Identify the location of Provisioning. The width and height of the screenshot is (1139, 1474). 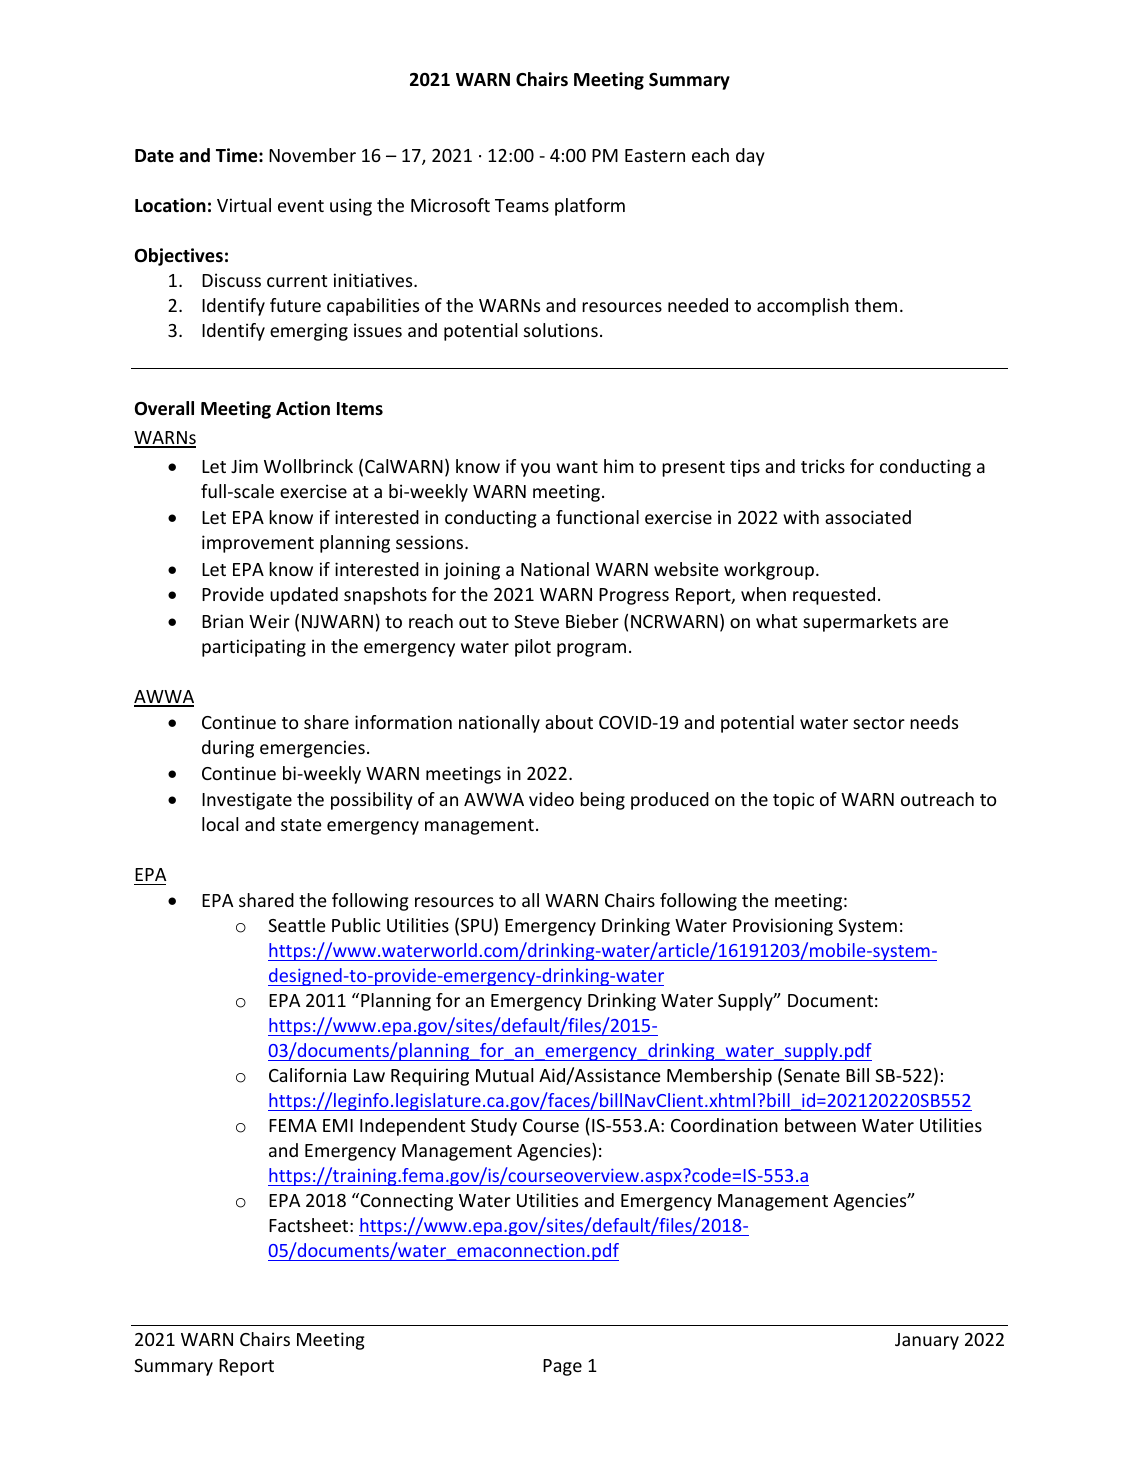
(783, 927).
